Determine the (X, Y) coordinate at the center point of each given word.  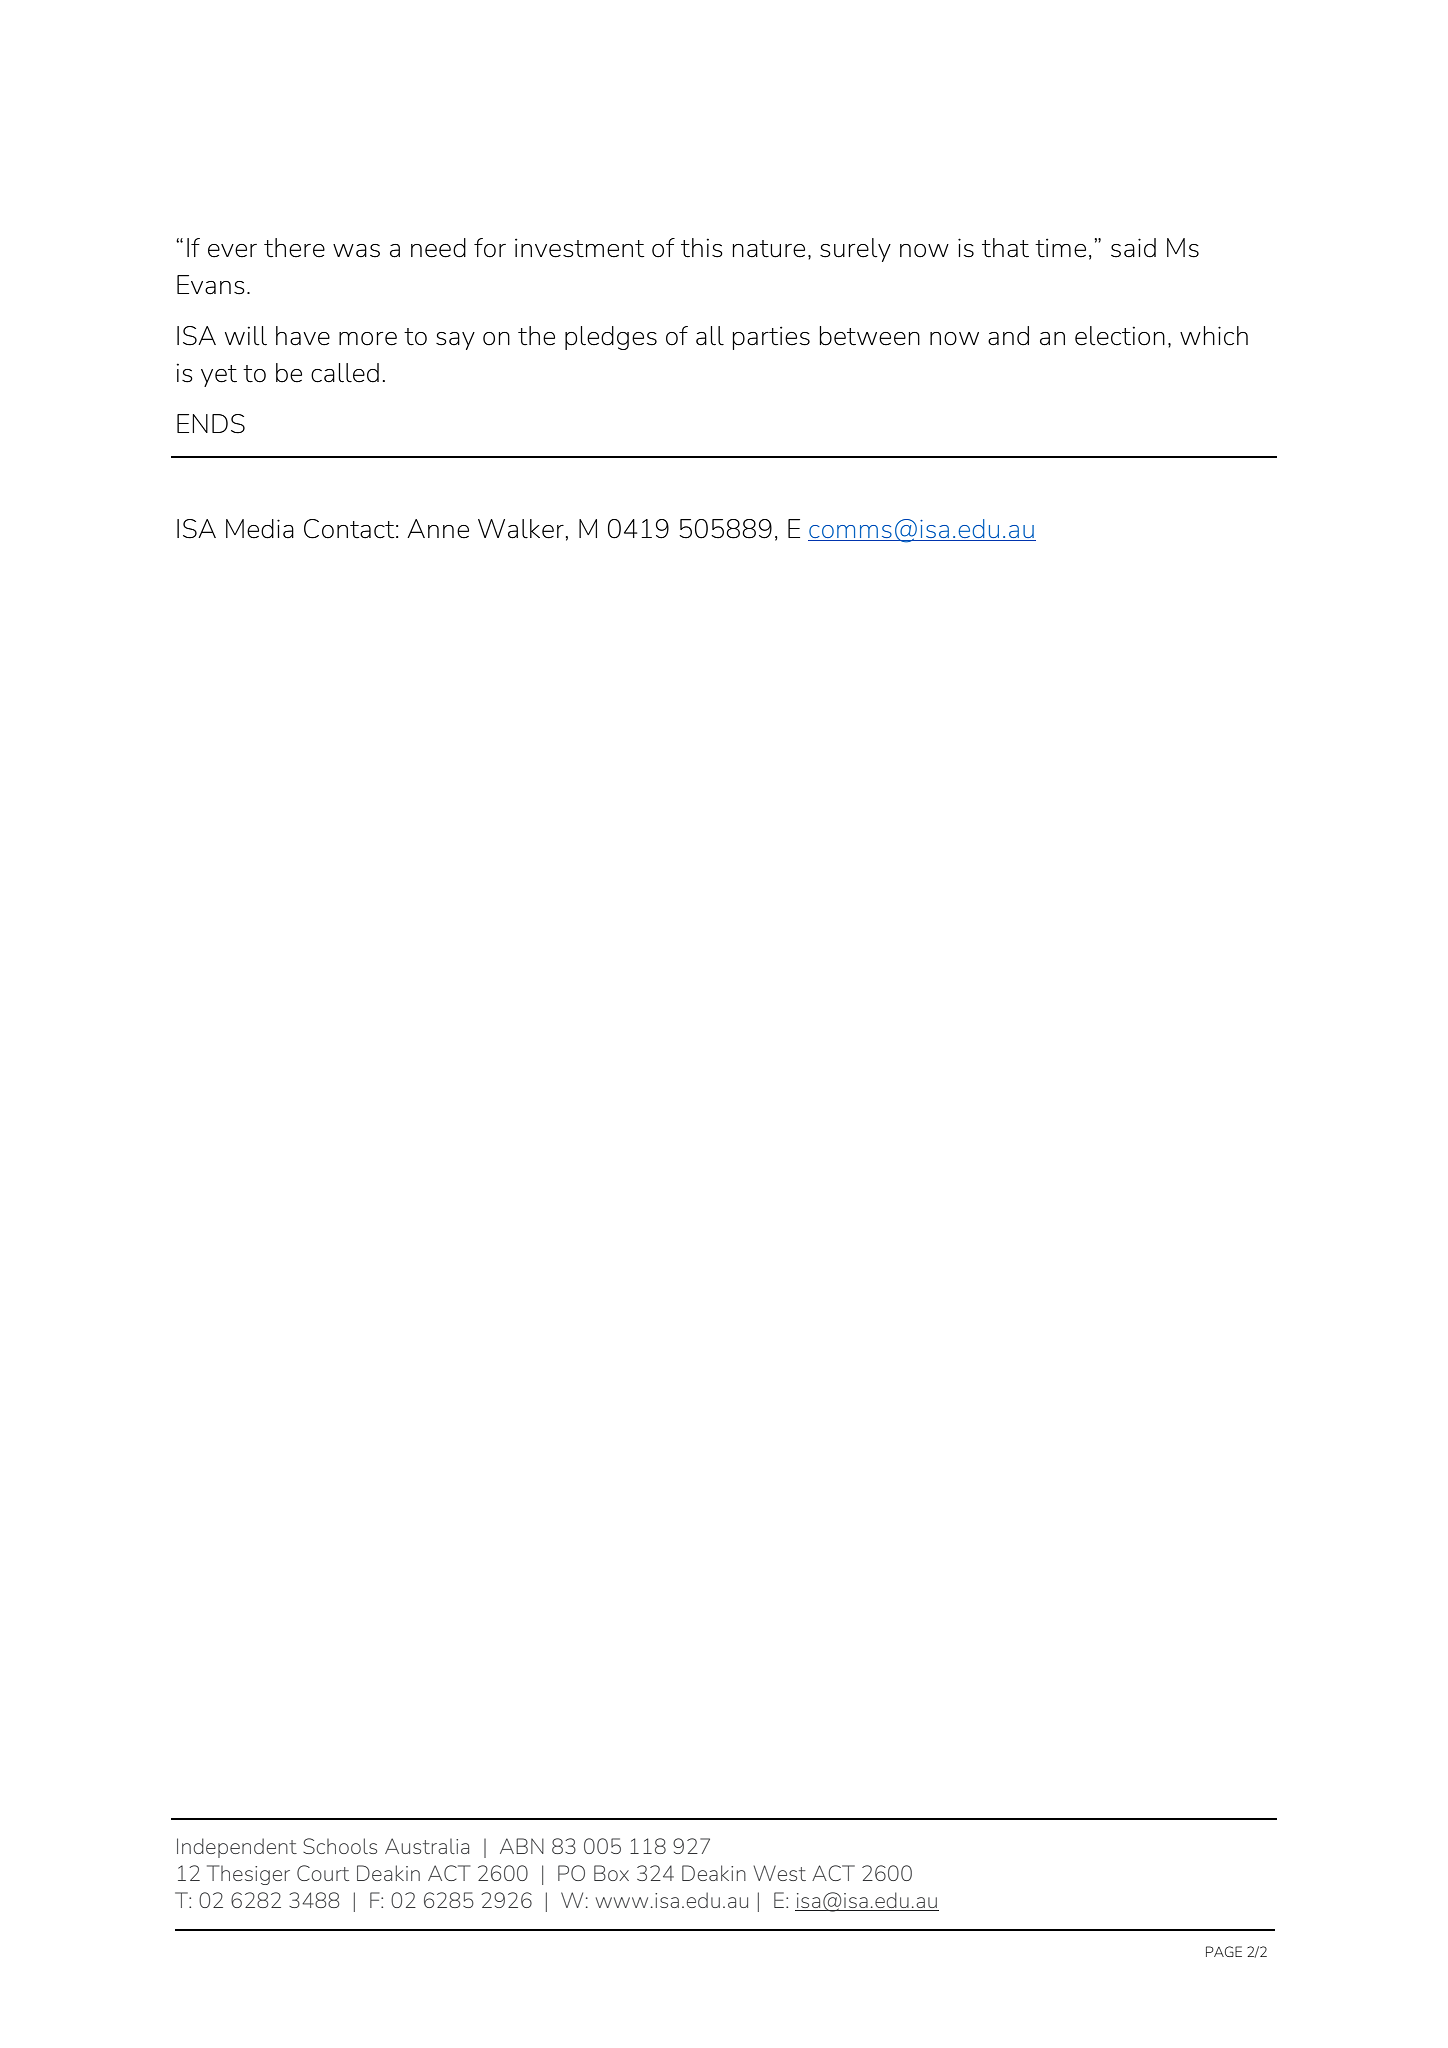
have (303, 336)
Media (260, 529)
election (1120, 336)
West (779, 1873)
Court (323, 1873)
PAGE (1224, 1951)
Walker (521, 529)
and (1008, 336)
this (702, 248)
